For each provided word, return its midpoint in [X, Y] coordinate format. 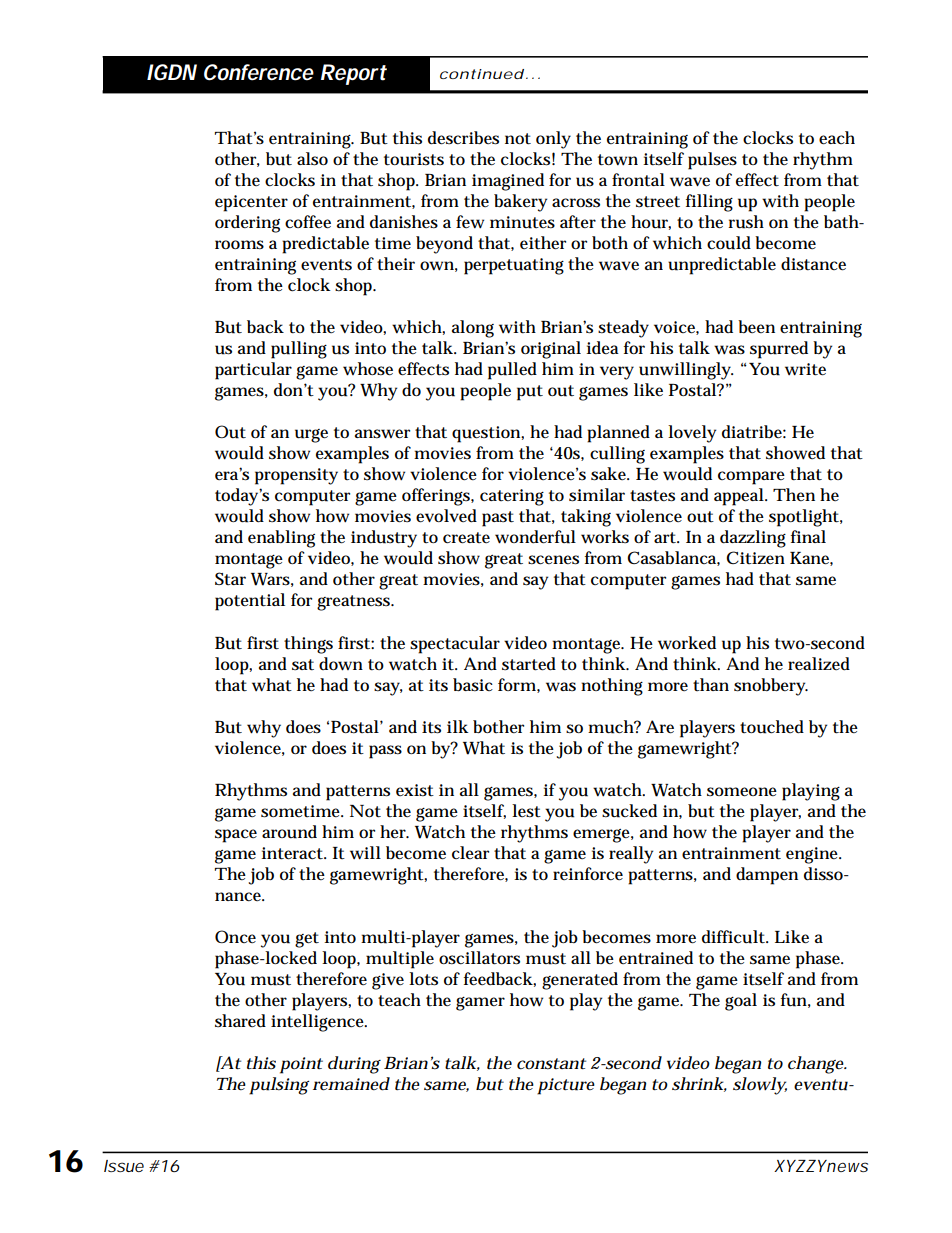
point [301, 1065]
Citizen [755, 557]
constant [551, 1064]
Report [354, 74]
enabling [281, 539]
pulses [712, 161]
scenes [553, 560]
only [553, 140]
